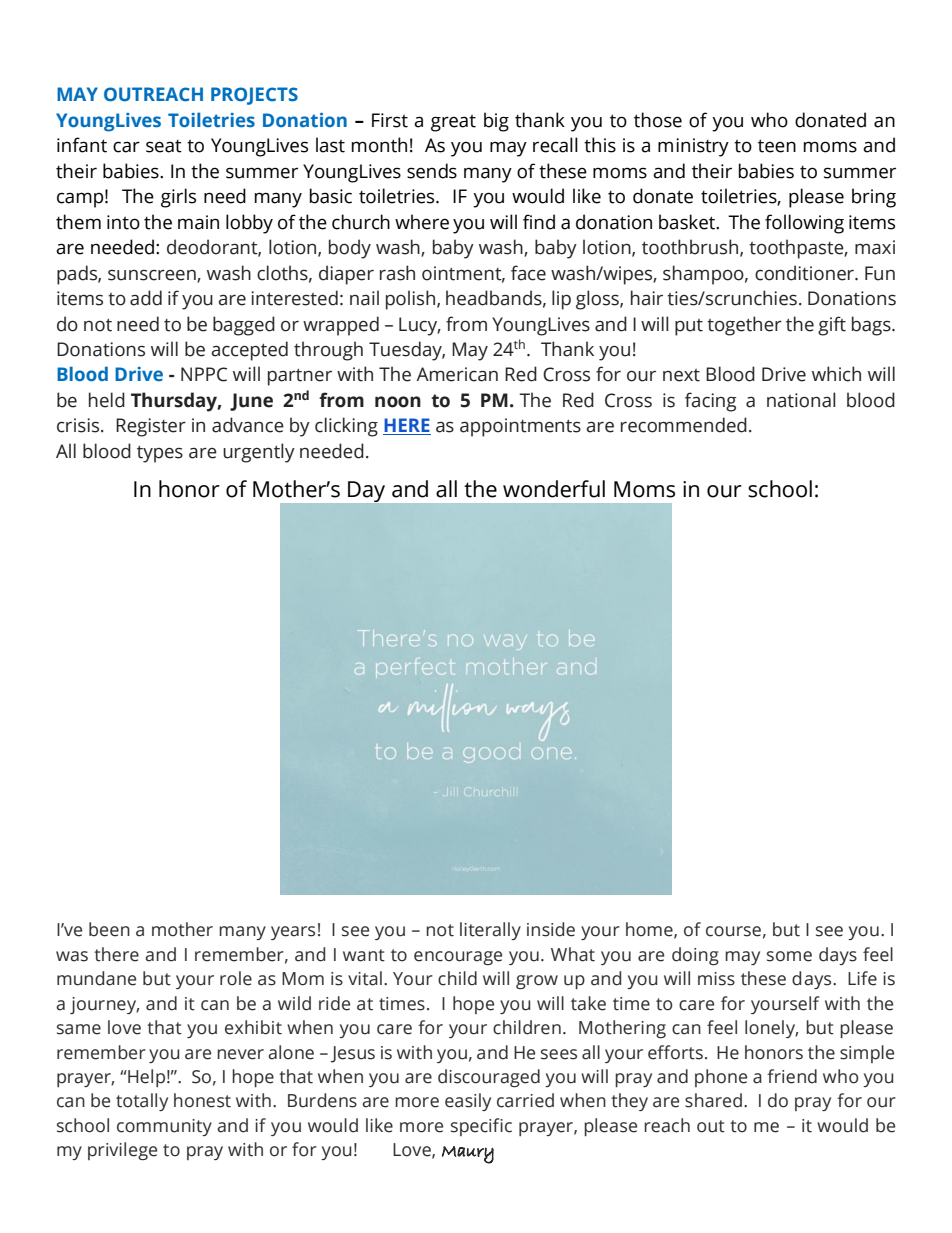  Describe the element at coordinates (496, 122) in the screenshot. I see `big` at that location.
